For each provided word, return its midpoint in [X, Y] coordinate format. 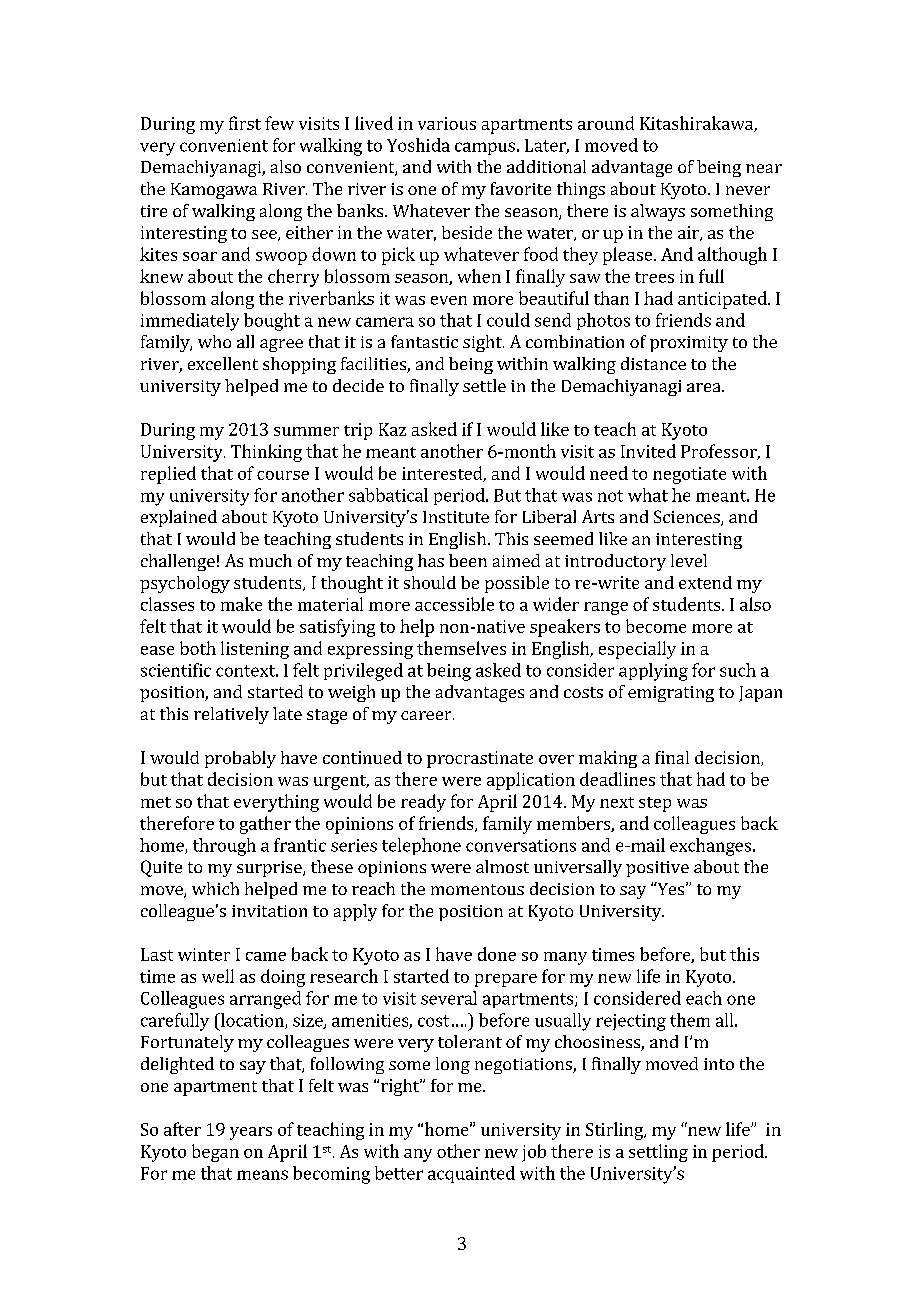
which [215, 888]
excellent [223, 363]
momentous [477, 889]
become [656, 626]
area [705, 387]
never [748, 190]
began [215, 1153]
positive [657, 869]
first [245, 123]
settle [484, 385]
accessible [454, 604]
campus [485, 148]
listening [255, 650]
